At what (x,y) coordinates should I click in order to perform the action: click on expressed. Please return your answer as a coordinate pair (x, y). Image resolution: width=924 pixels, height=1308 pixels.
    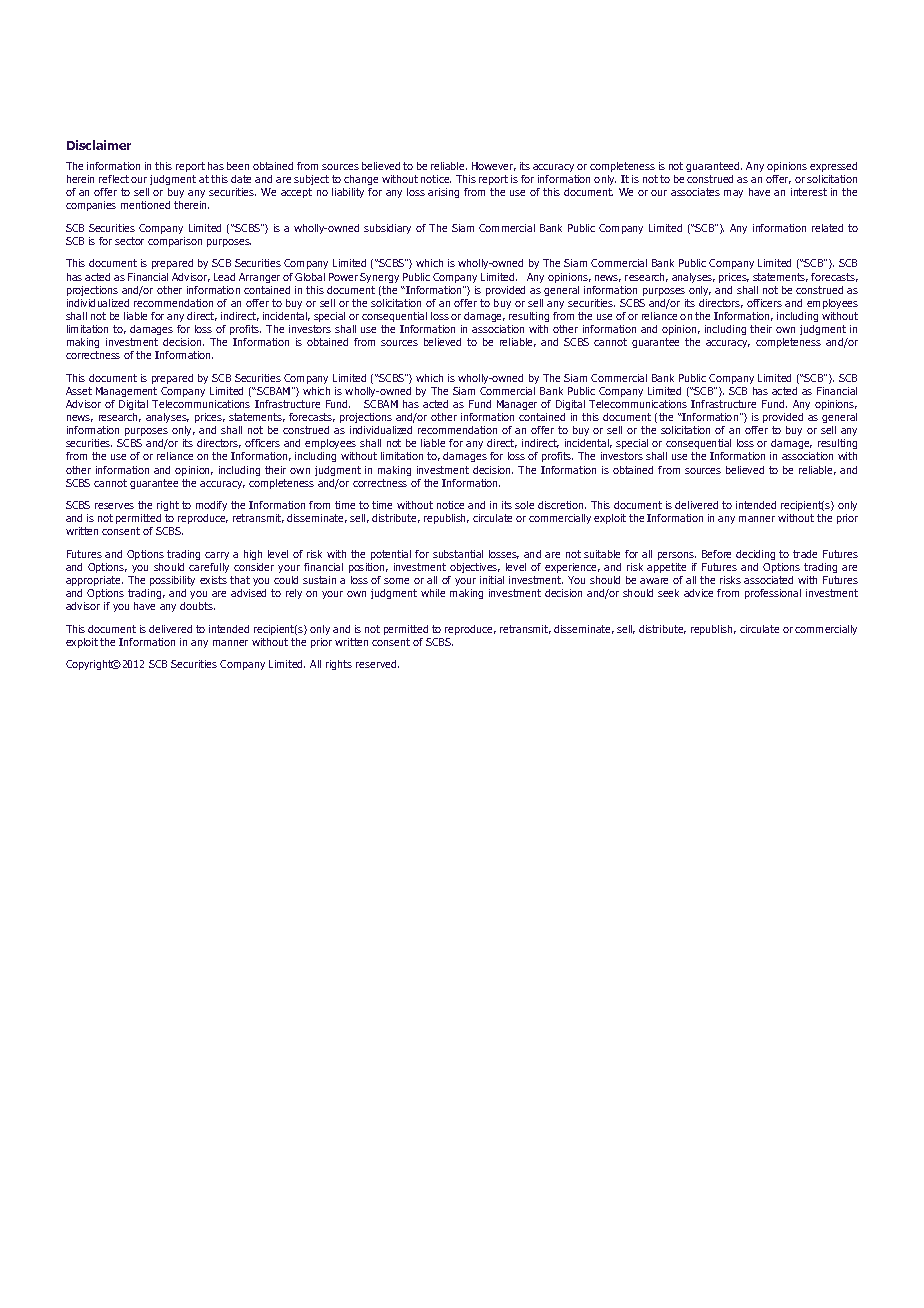
    Looking at the image, I should click on (833, 167).
